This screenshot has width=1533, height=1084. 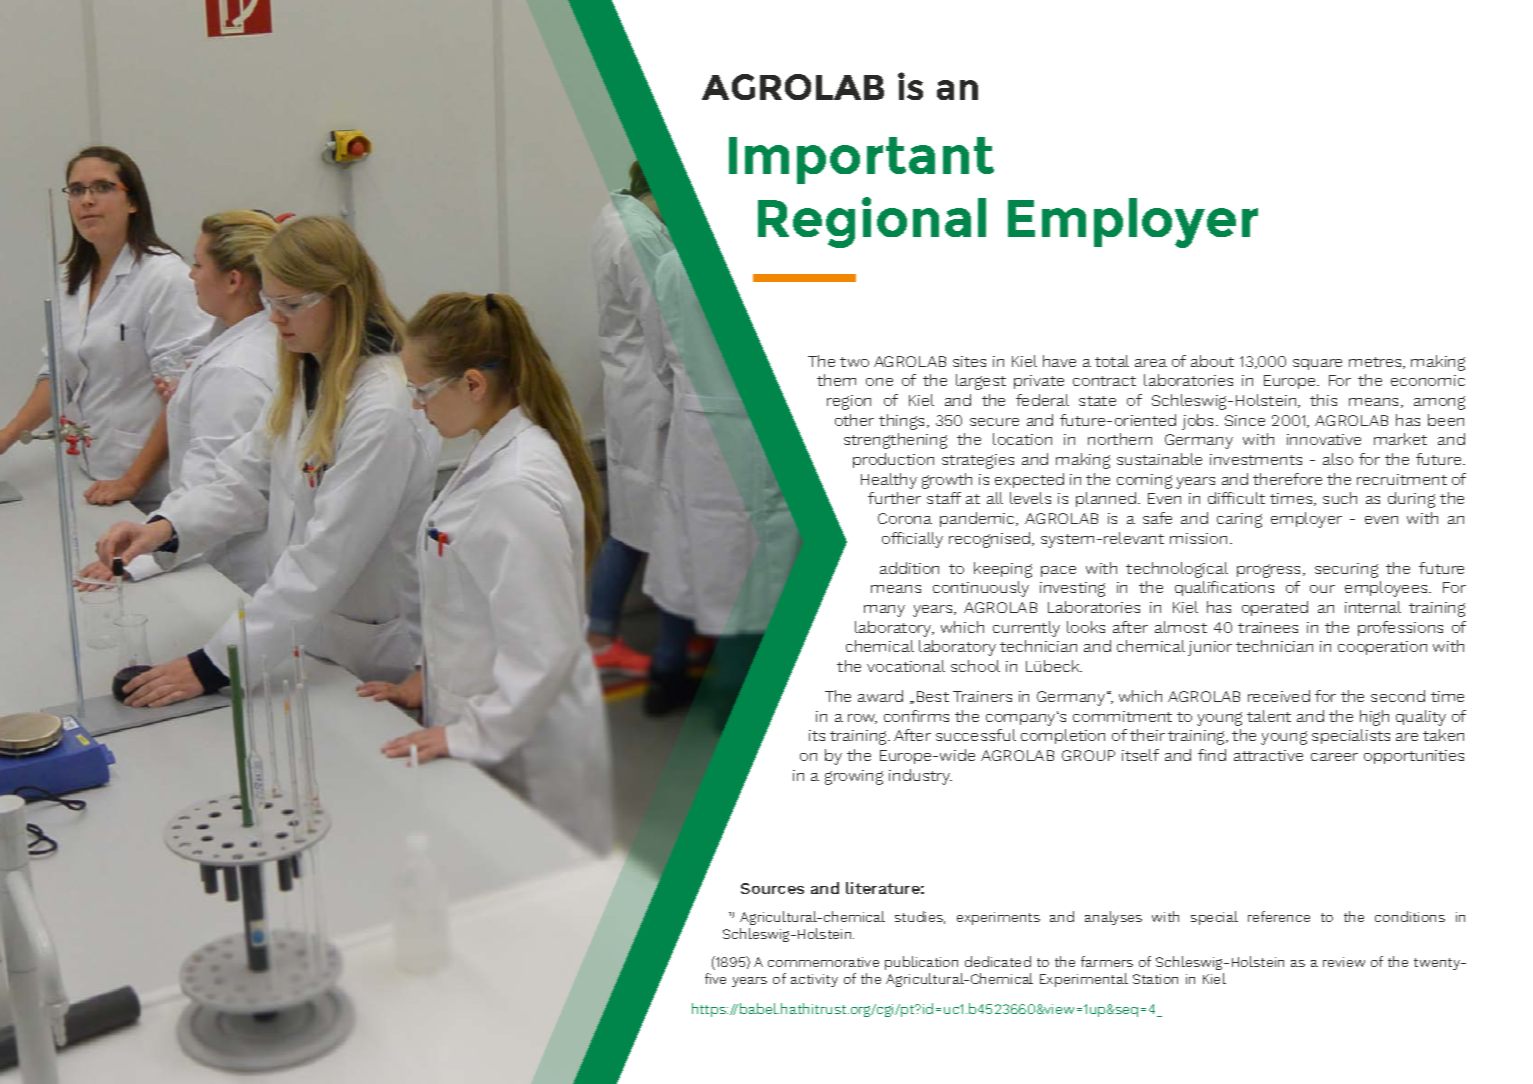 I want to click on square, so click(x=1317, y=364).
